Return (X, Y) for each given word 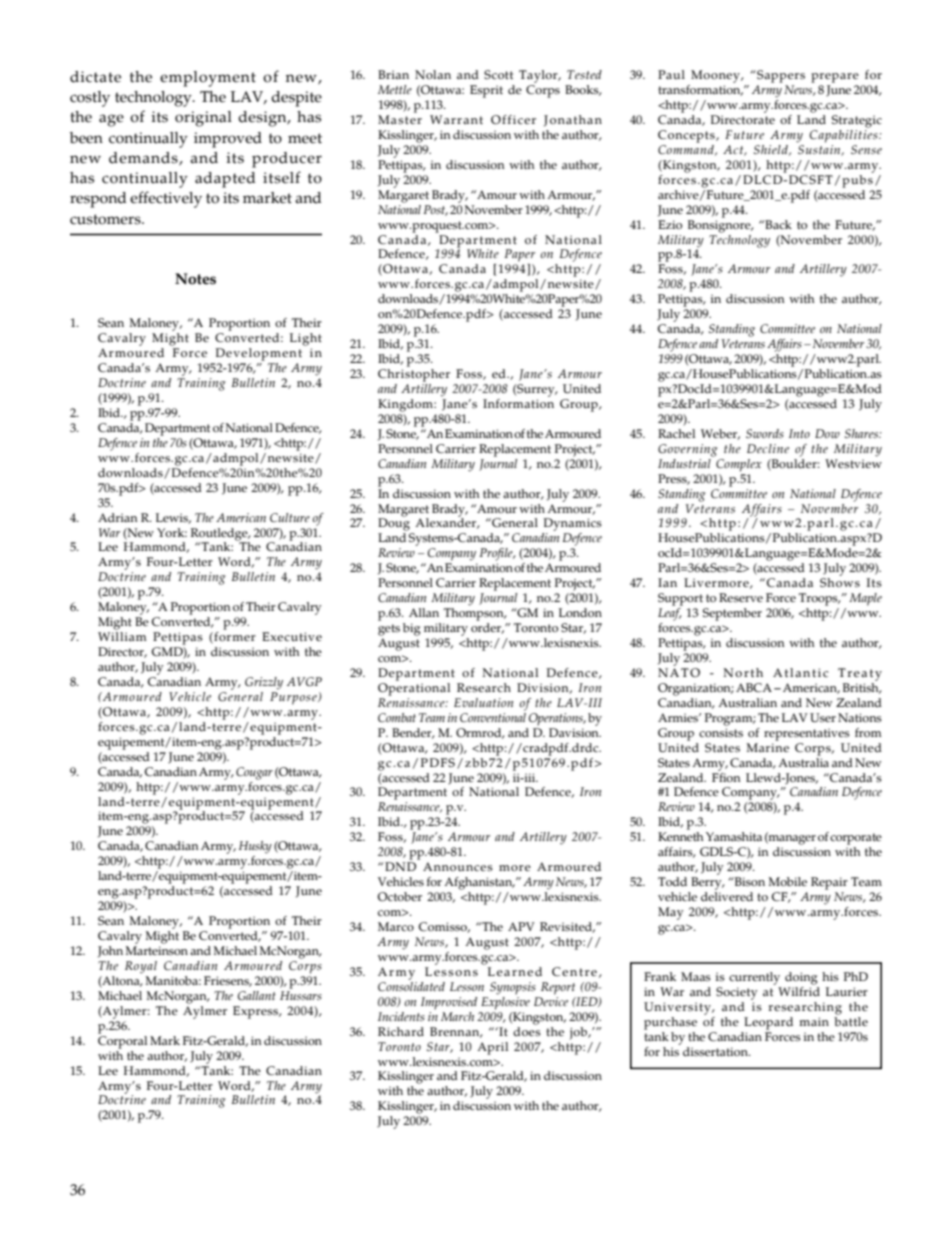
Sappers (780, 76)
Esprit (486, 91)
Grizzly (264, 683)
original (203, 119)
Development (258, 354)
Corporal (122, 1041)
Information (518, 402)
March (457, 1016)
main (814, 1021)
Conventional (493, 716)
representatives (807, 734)
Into (799, 433)
